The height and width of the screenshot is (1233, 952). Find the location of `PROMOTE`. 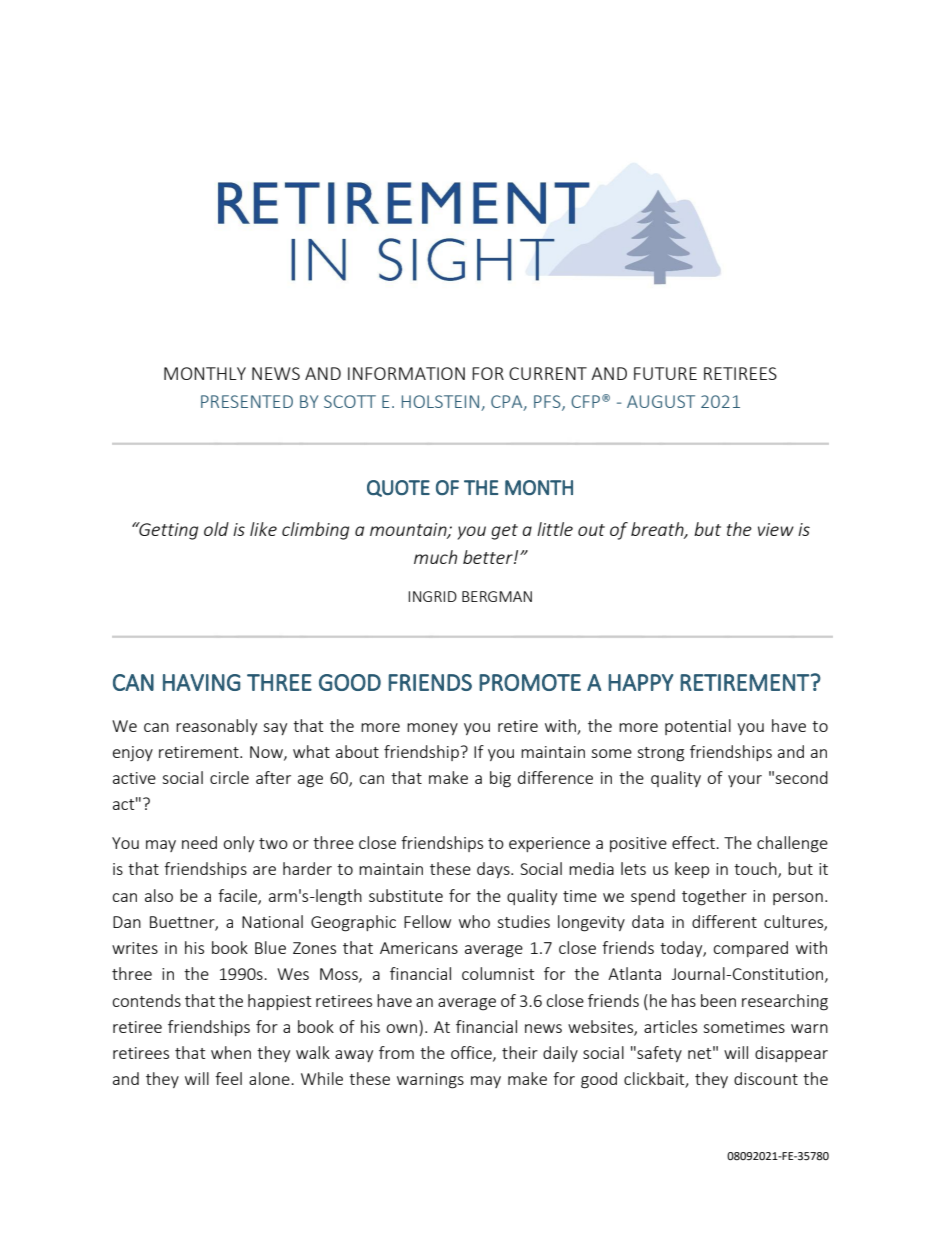

PROMOTE is located at coordinates (530, 682).
